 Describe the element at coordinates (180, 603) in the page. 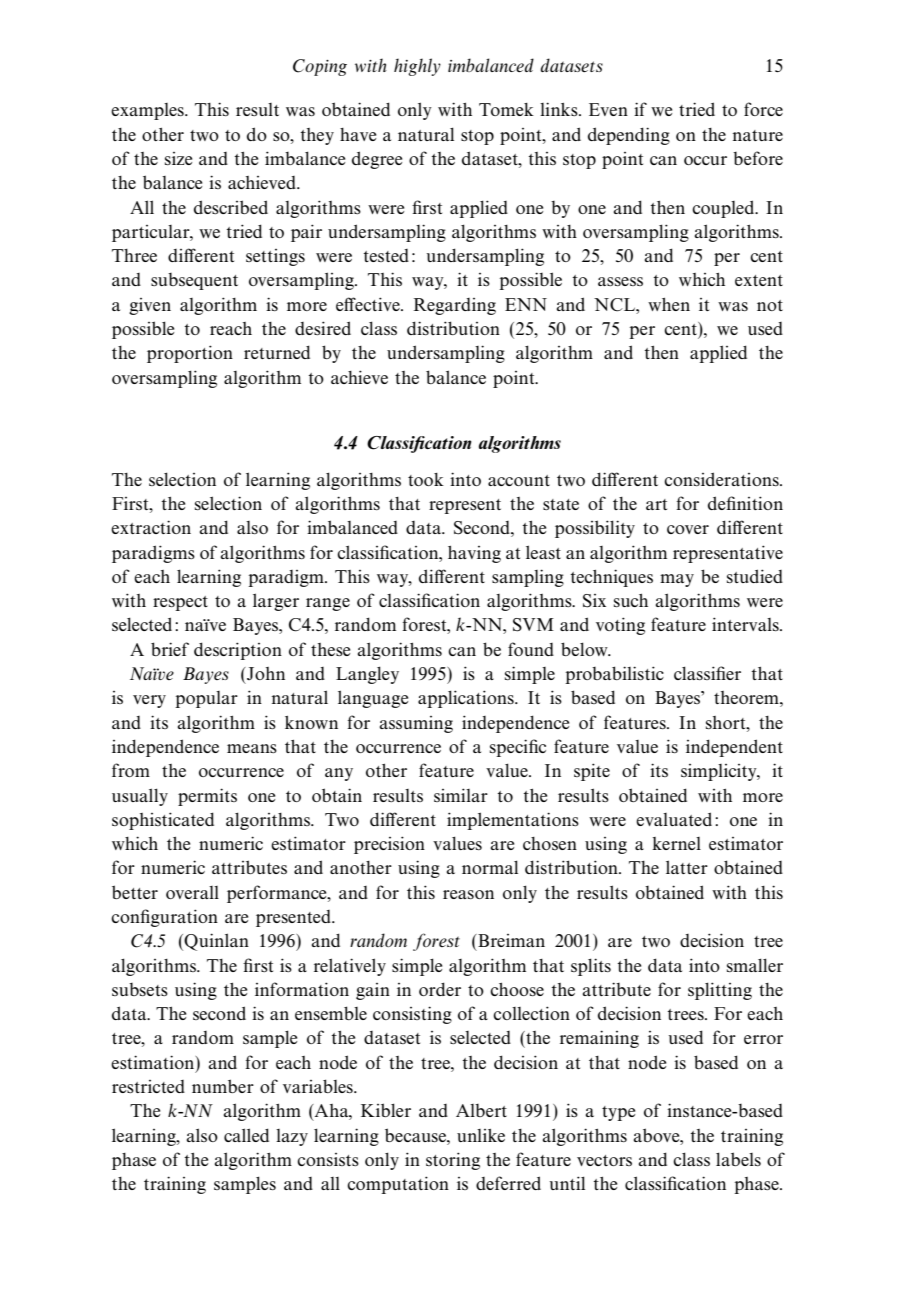

I see `respect` at that location.
